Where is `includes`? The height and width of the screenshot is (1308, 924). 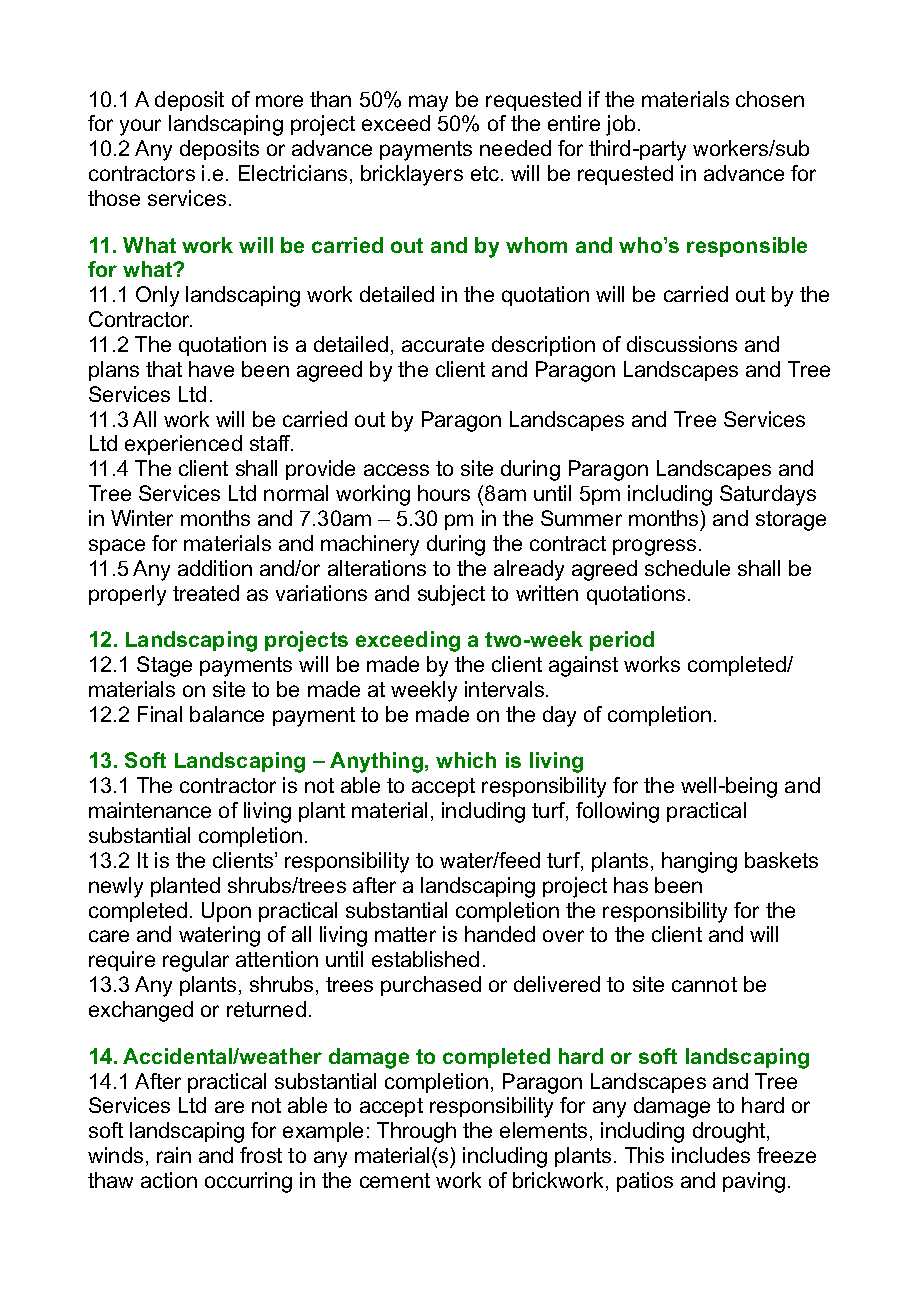 includes is located at coordinates (711, 1155).
